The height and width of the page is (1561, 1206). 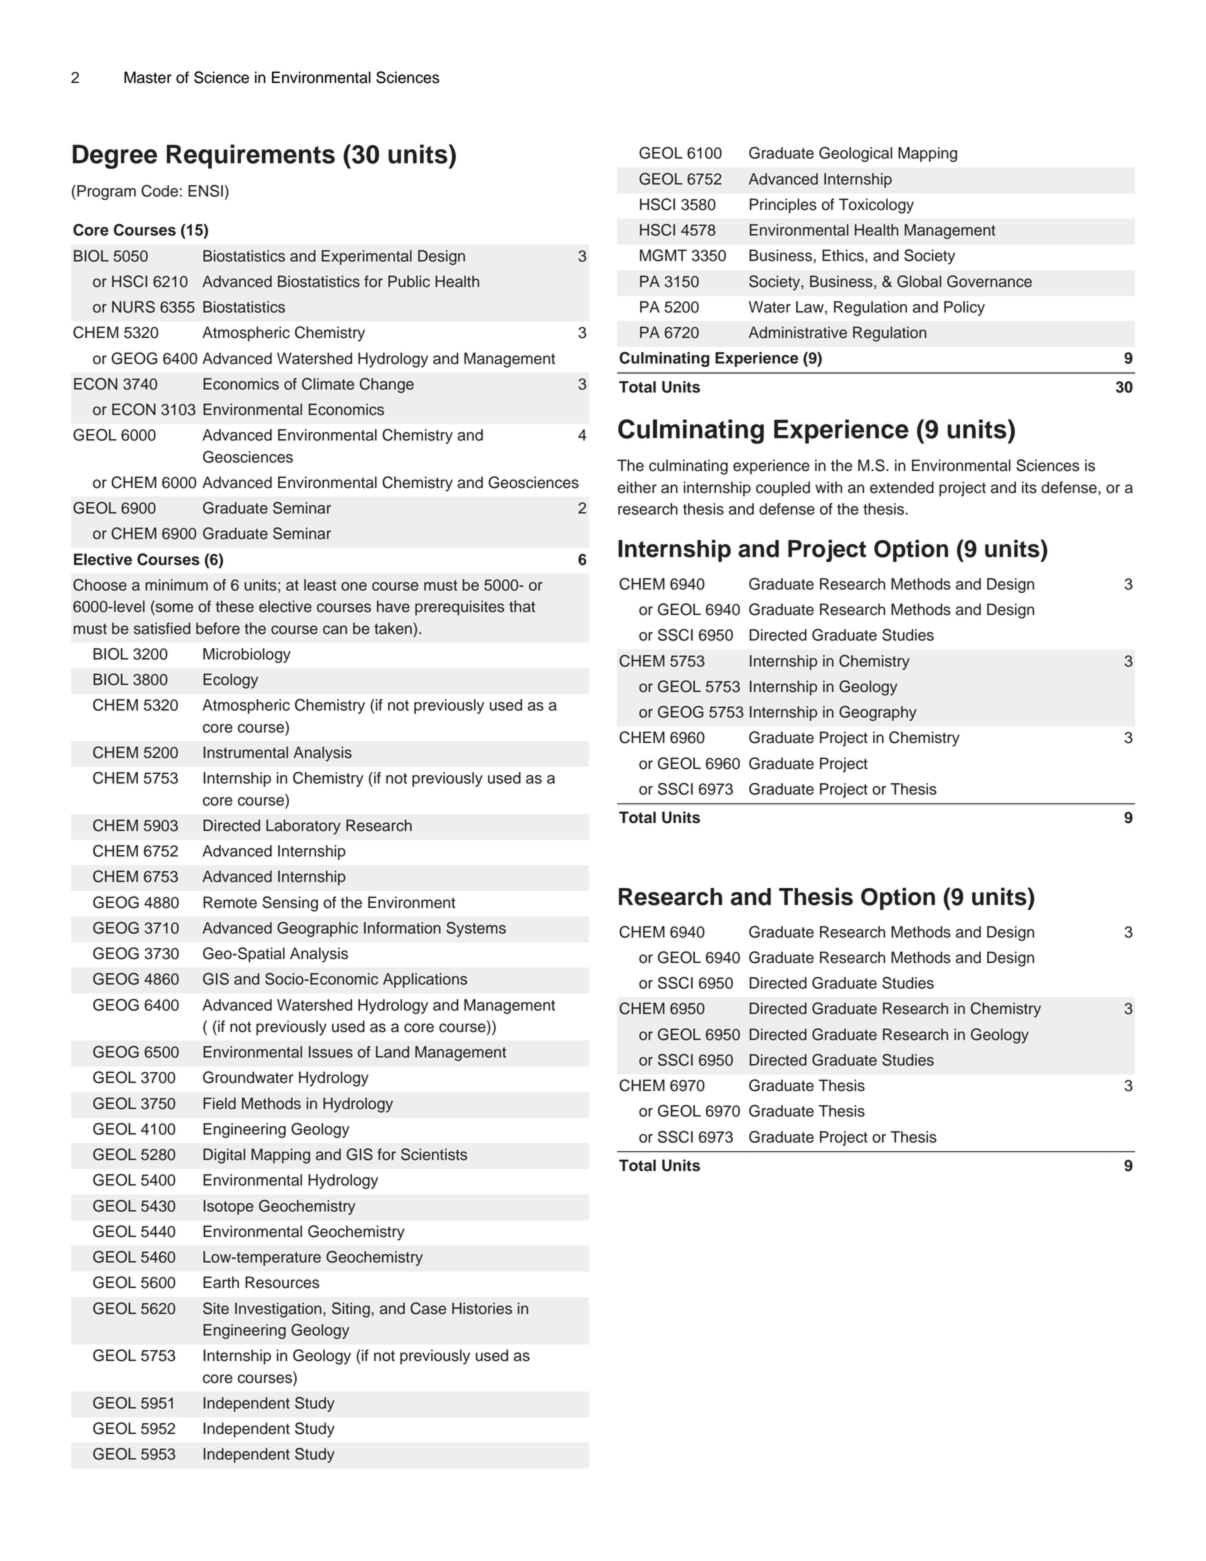 What do you see at coordinates (245, 752) in the page?
I see `Instrumental` at bounding box center [245, 752].
